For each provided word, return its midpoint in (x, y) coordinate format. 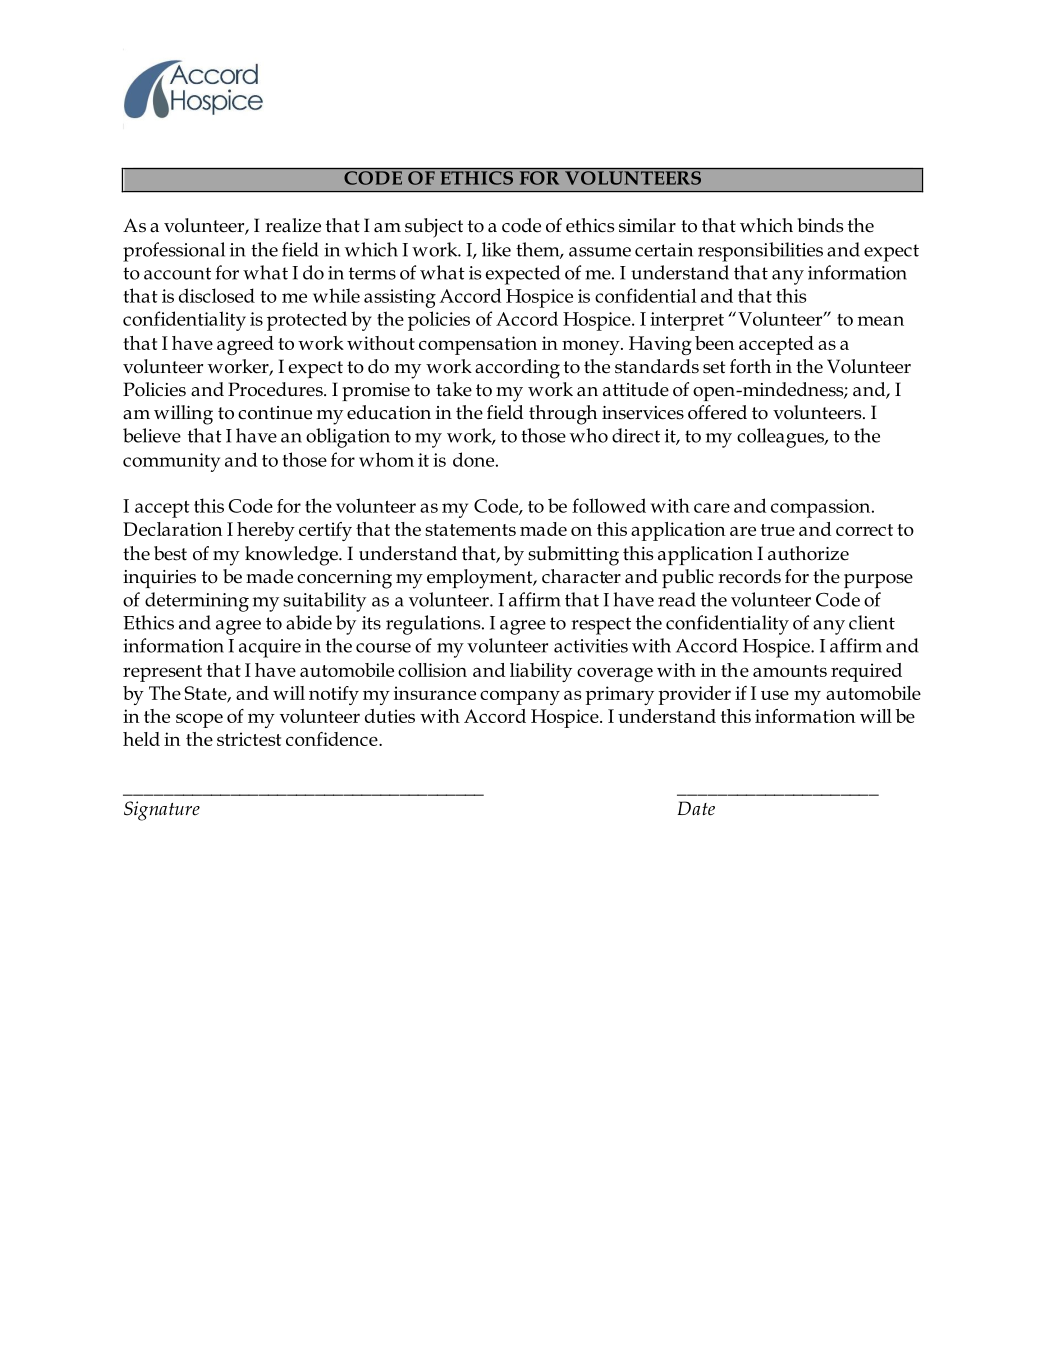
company (520, 697)
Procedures (276, 389)
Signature (162, 811)
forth (750, 366)
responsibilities (760, 252)
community (171, 462)
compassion (822, 508)
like (496, 249)
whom (386, 459)
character (581, 576)
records (749, 576)
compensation (478, 345)
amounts (790, 671)
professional (174, 252)
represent (162, 673)
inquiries (159, 579)
